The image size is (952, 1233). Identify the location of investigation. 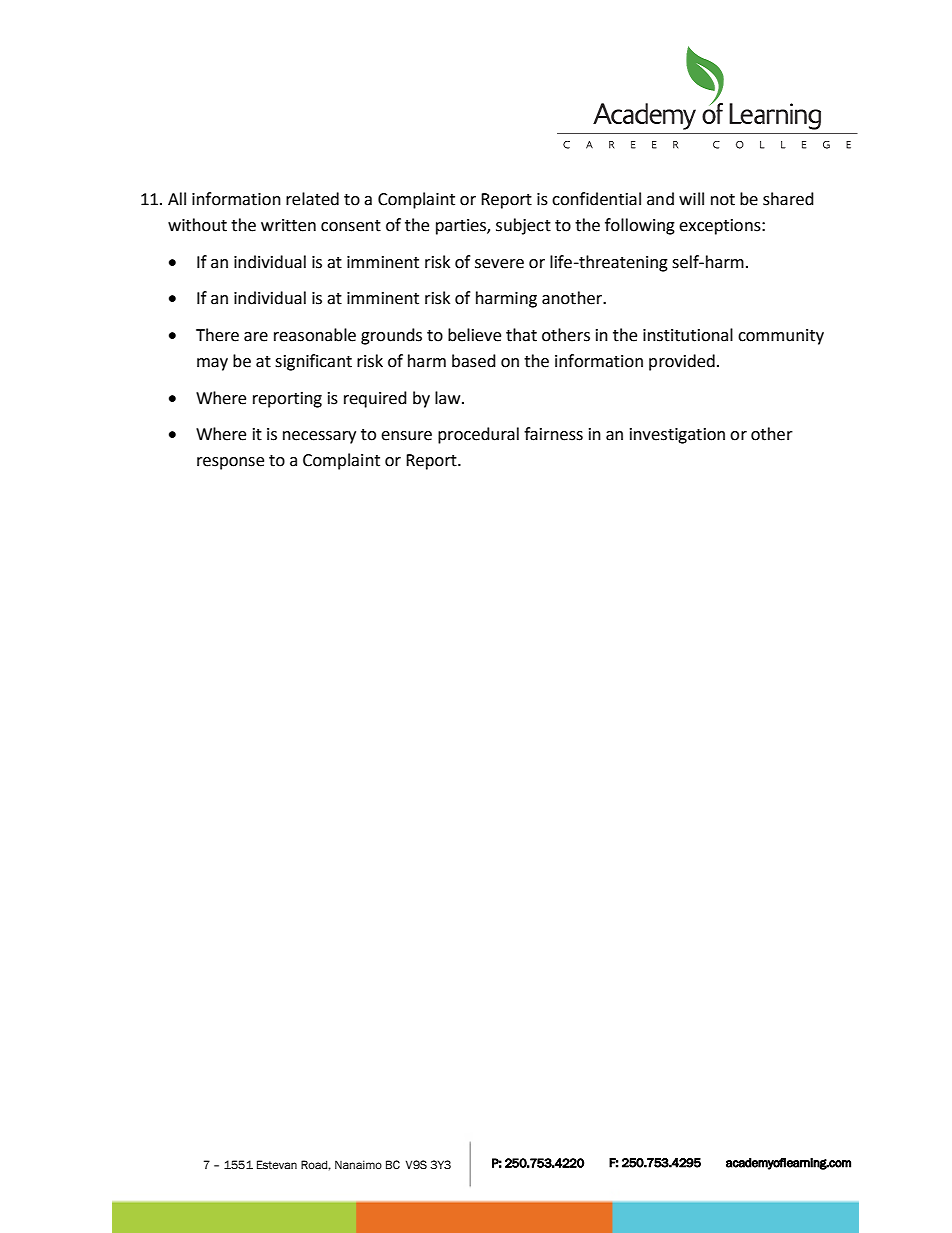
(677, 436).
